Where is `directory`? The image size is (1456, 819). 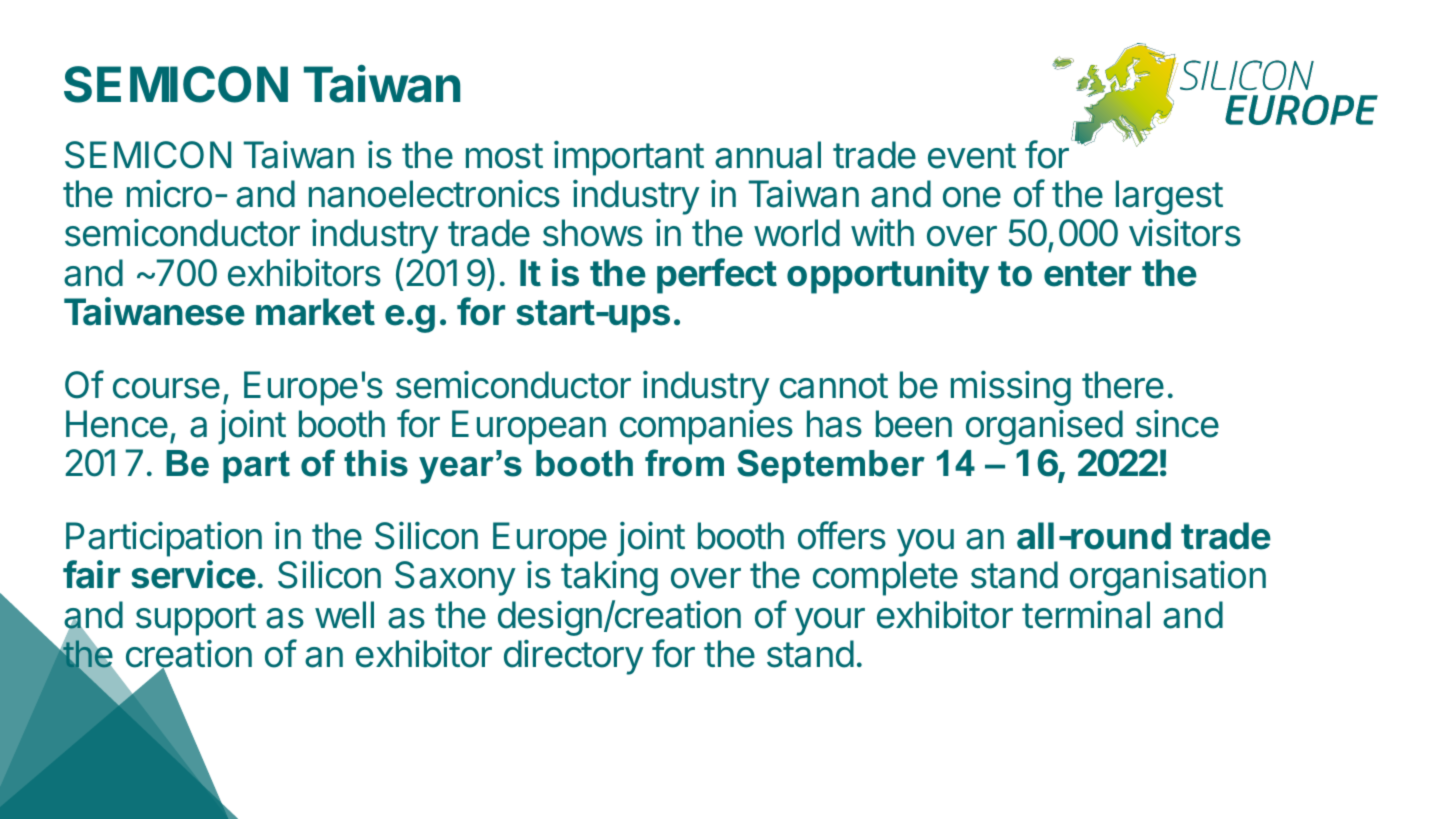 directory is located at coordinates (574, 657).
